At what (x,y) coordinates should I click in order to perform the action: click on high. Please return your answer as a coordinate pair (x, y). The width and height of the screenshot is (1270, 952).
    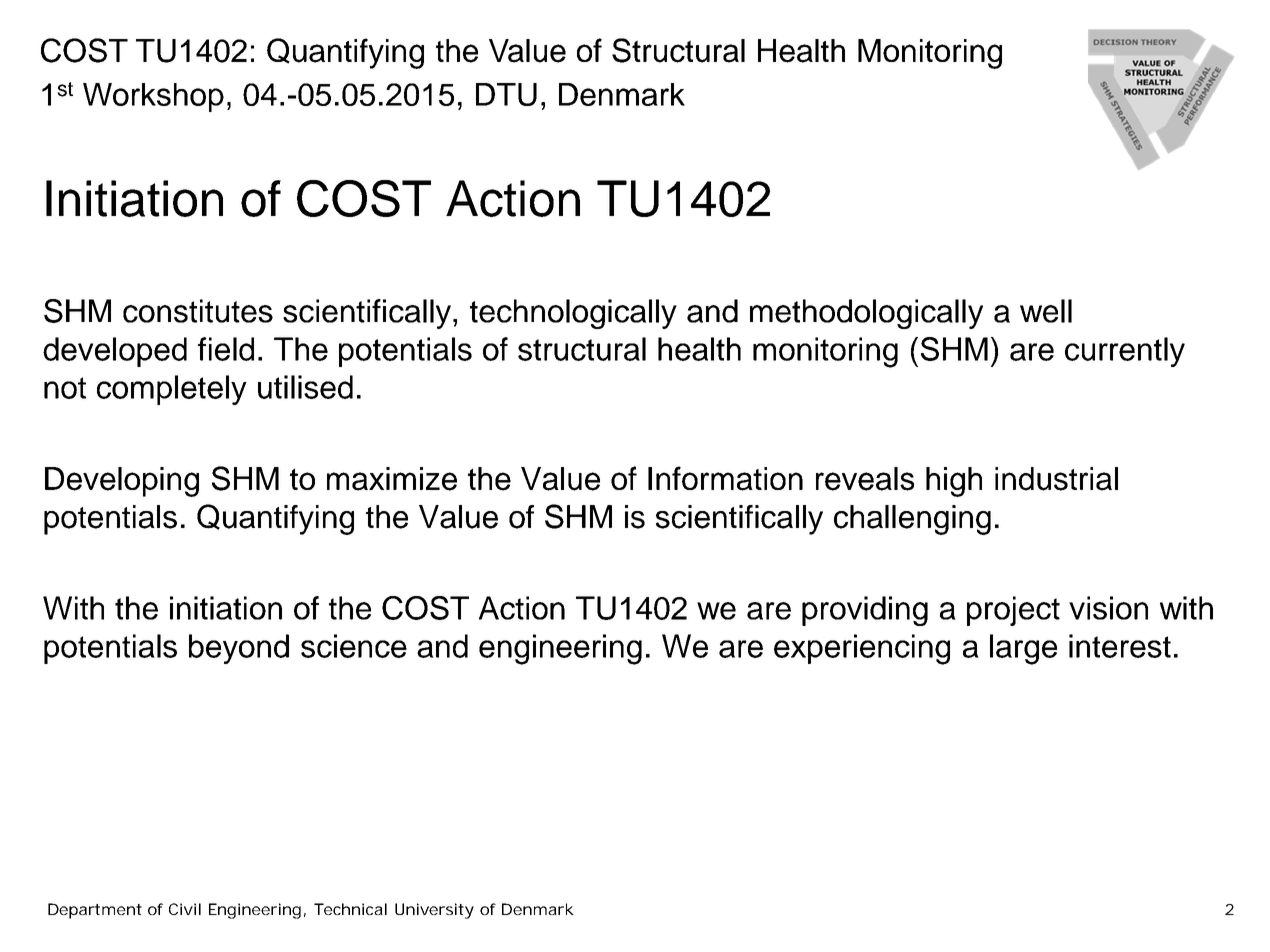
    Looking at the image, I should click on (954, 482).
